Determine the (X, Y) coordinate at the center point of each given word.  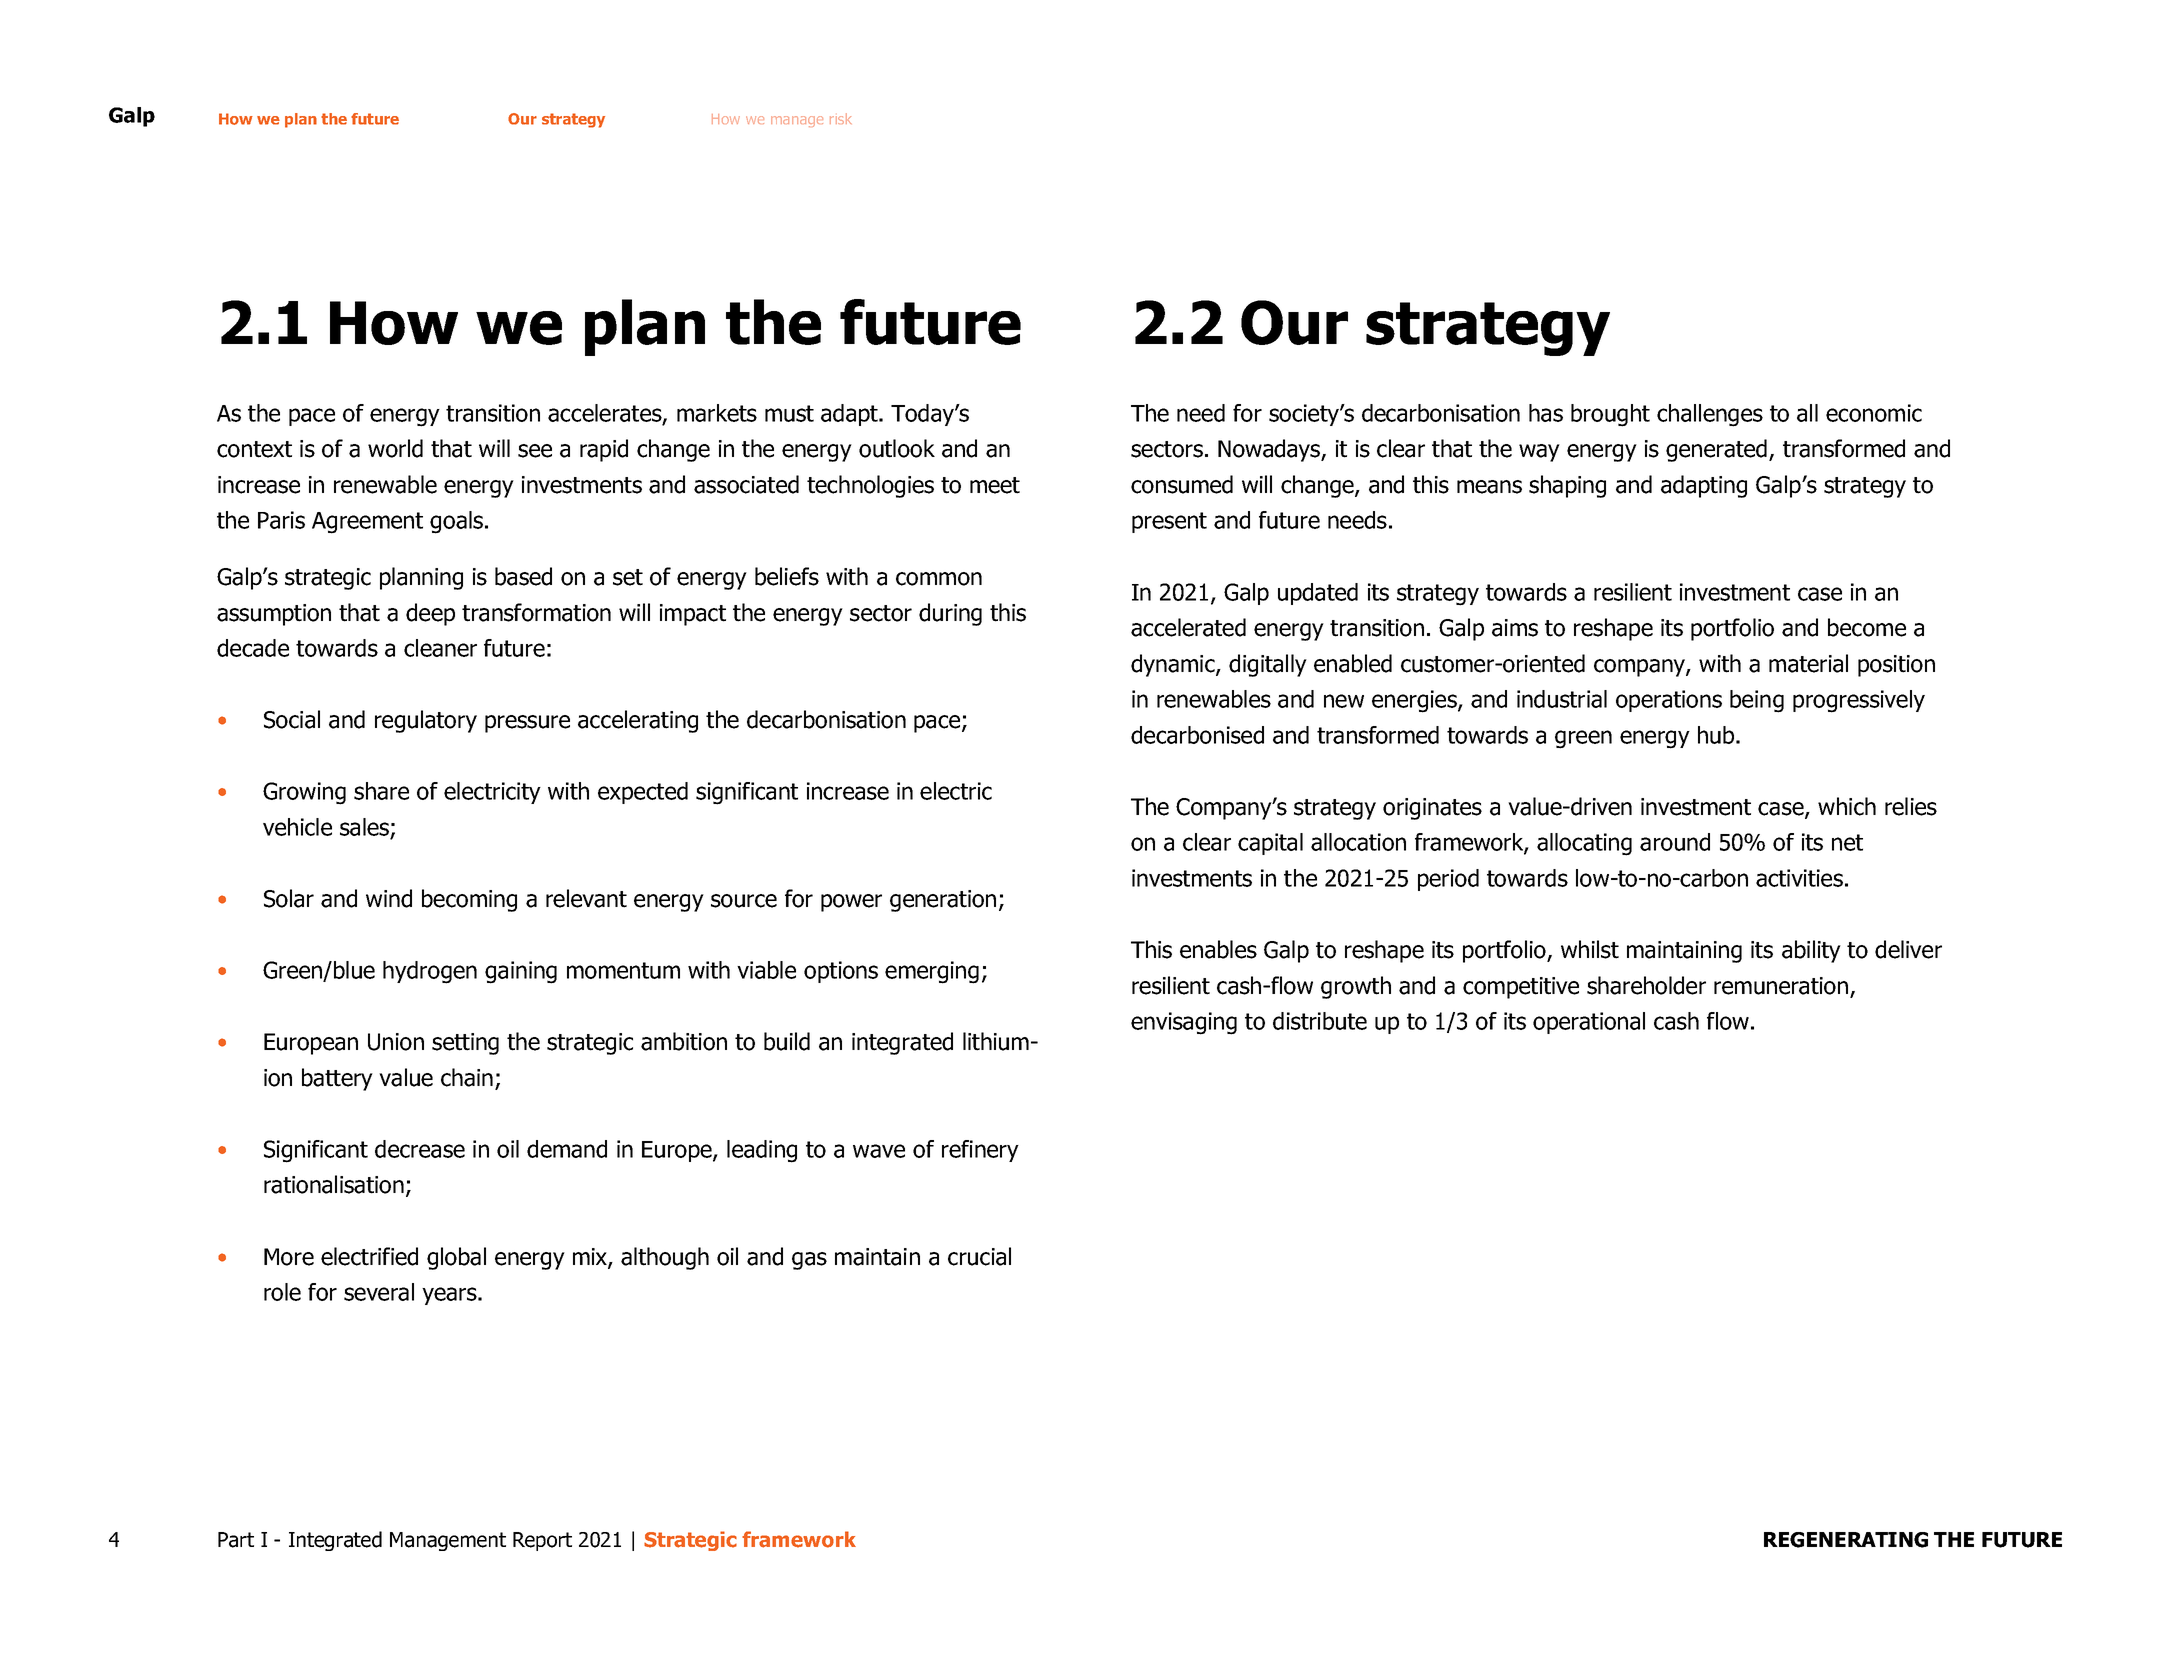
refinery (980, 1151)
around (1675, 842)
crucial (979, 1256)
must (789, 413)
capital (1270, 844)
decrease (420, 1149)
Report (542, 1541)
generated (1718, 450)
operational (1589, 1023)
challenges (1710, 415)
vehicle (297, 827)
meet (995, 485)
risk (841, 118)
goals (458, 522)
